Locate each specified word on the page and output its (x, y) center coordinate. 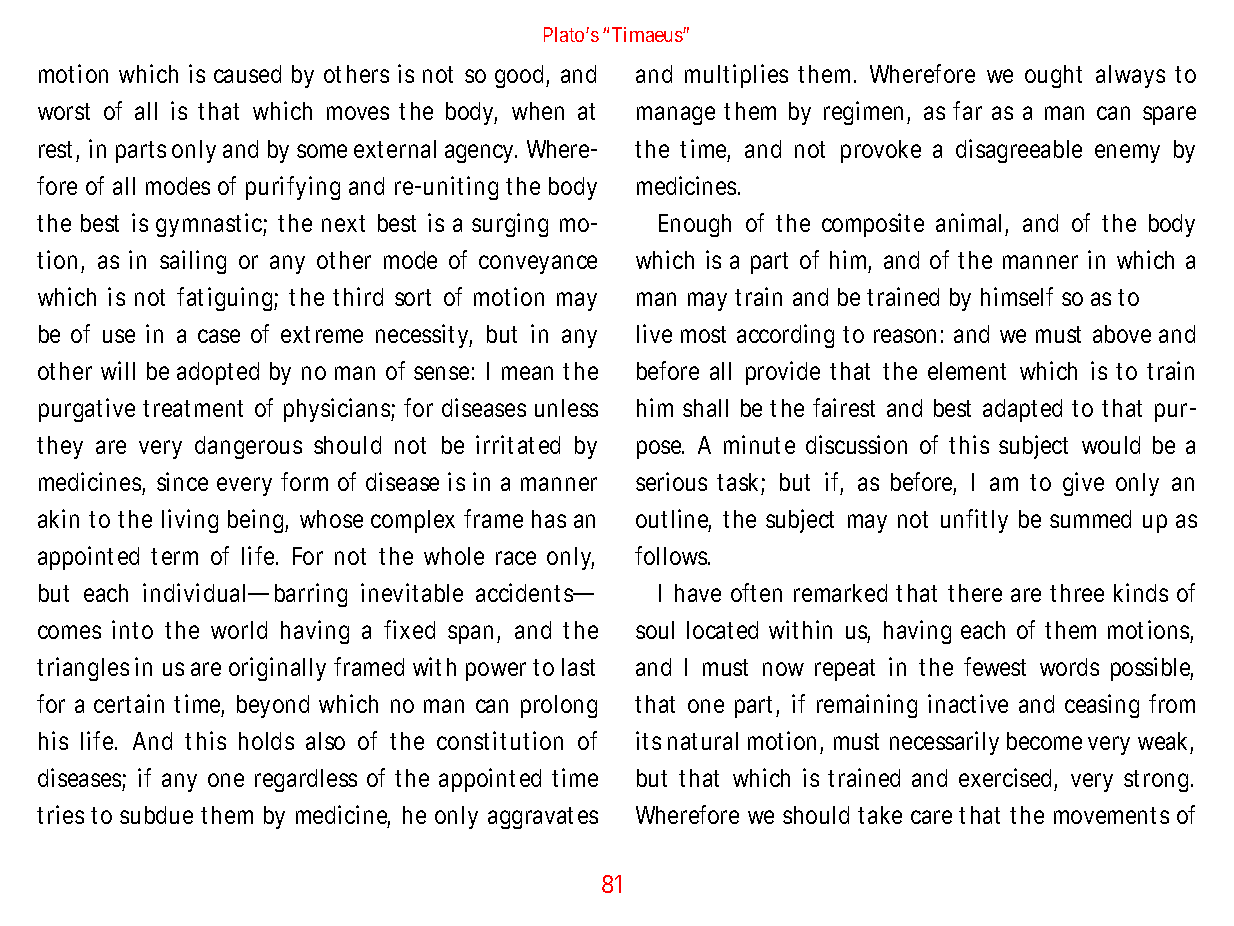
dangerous (248, 447)
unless (566, 408)
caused (247, 74)
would (1111, 445)
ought (1053, 76)
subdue (156, 815)
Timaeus (648, 34)
